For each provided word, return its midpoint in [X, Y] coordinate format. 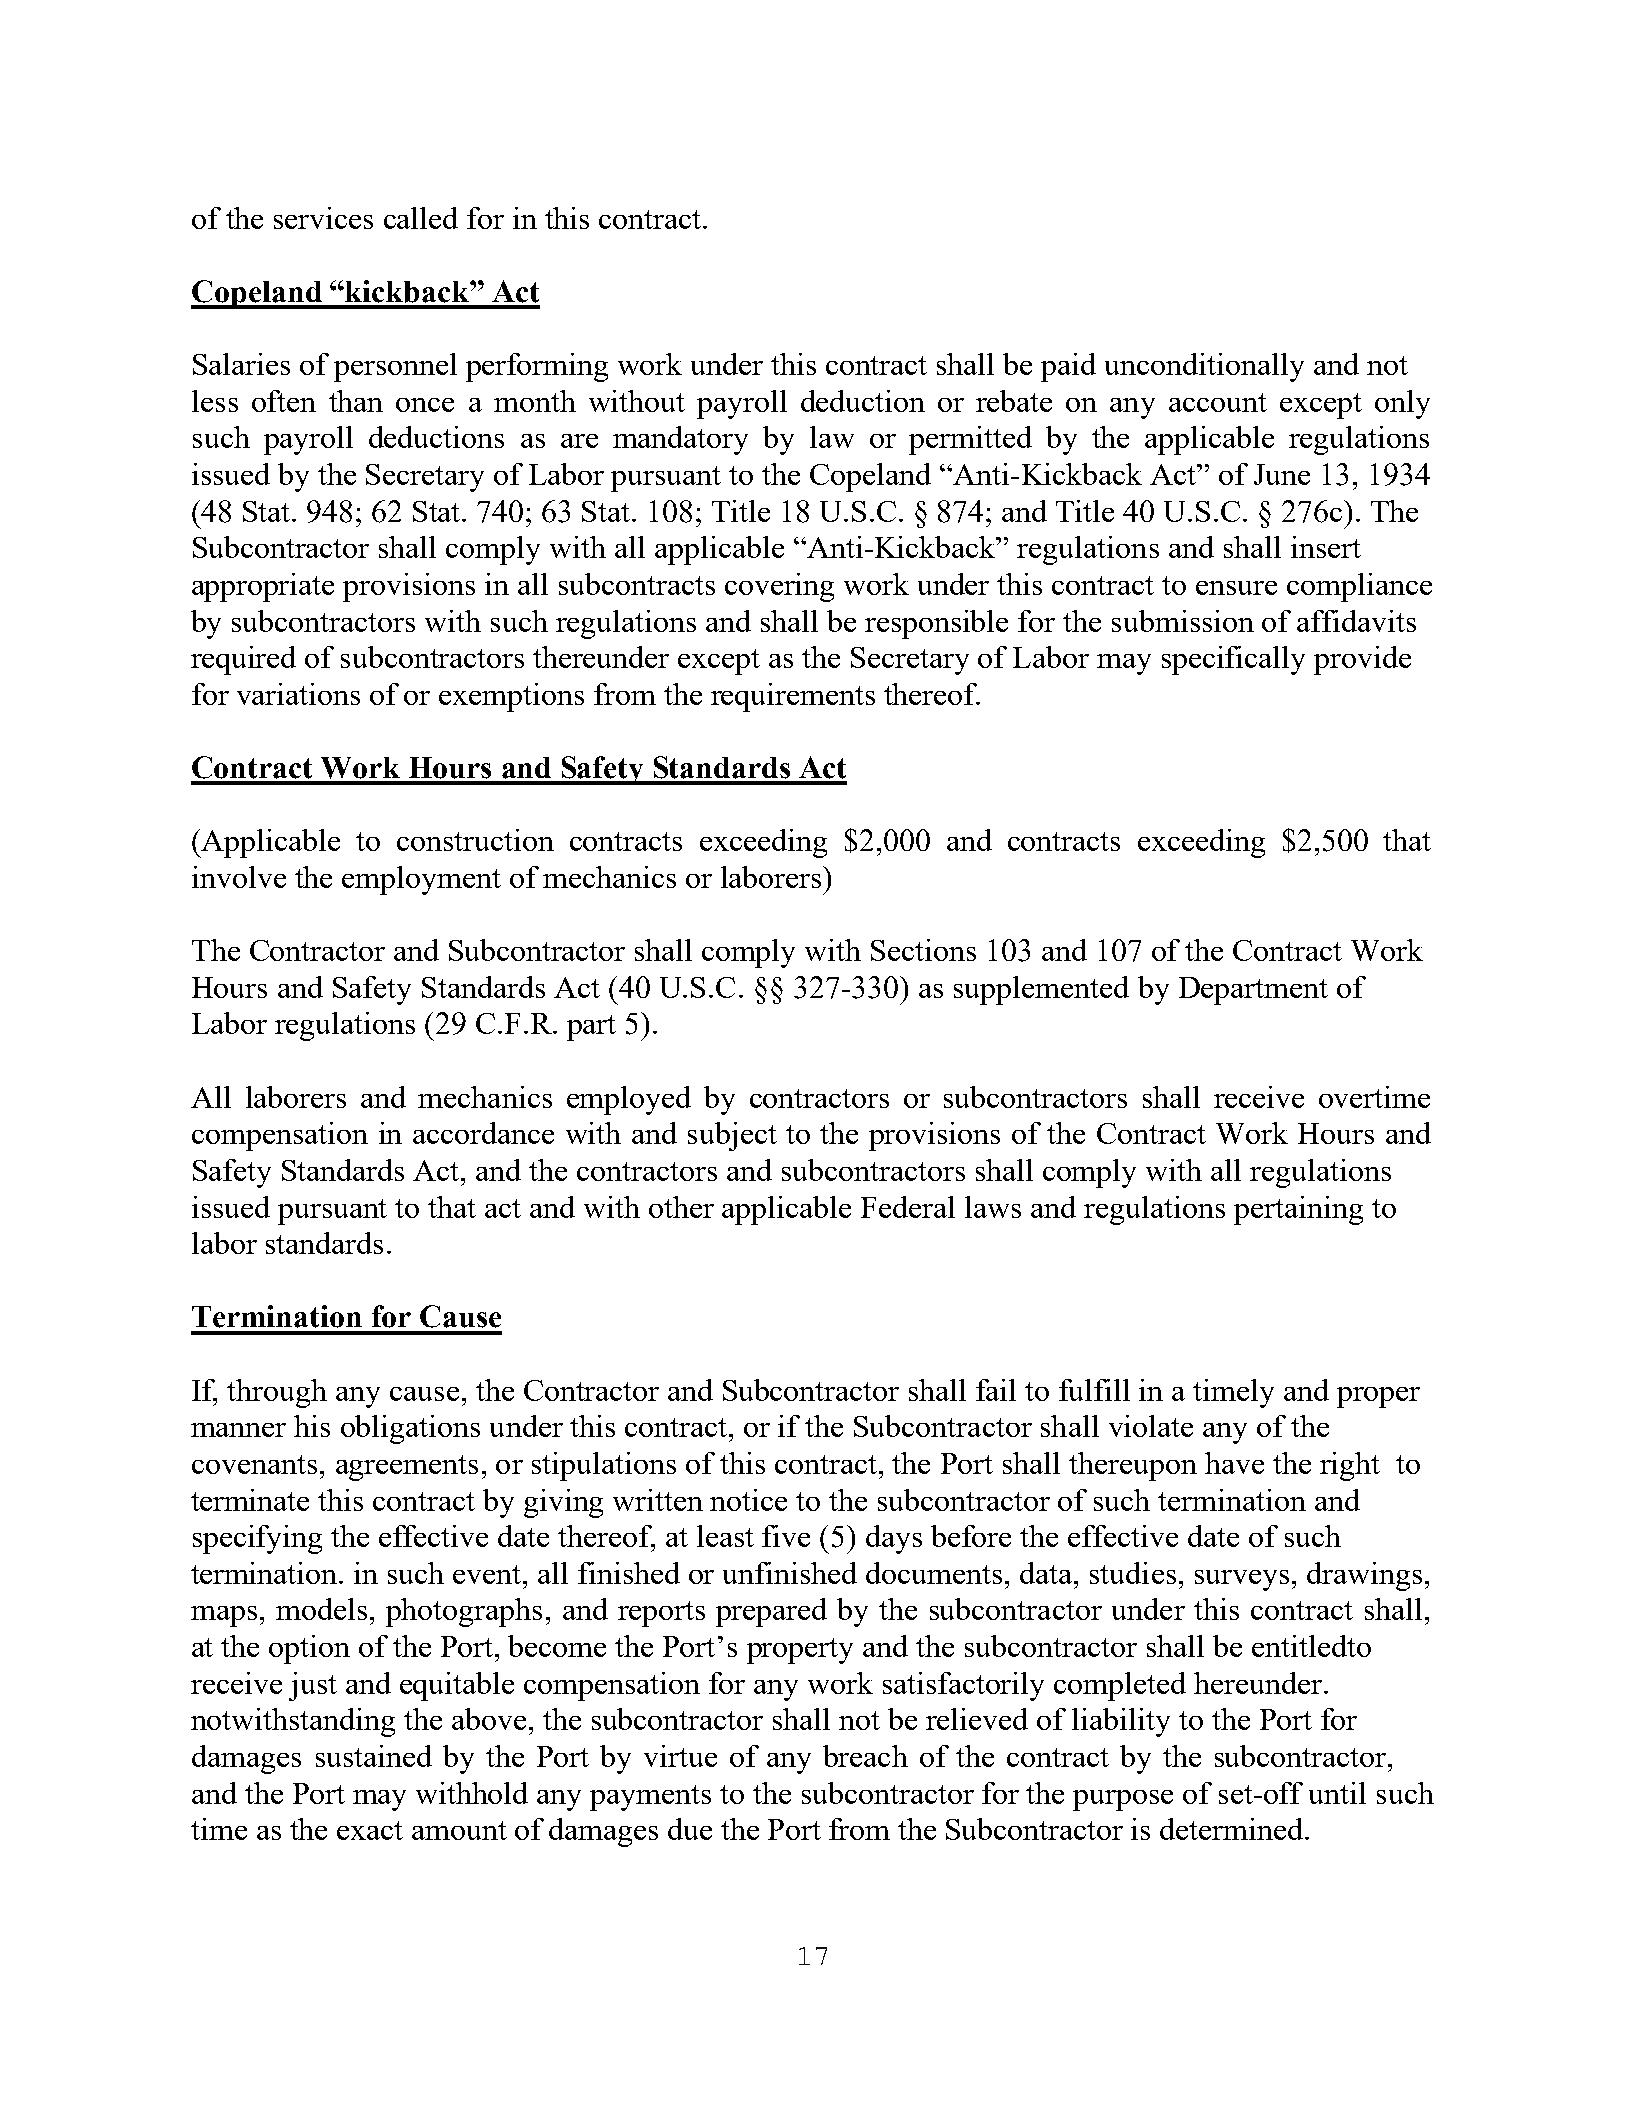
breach [865, 1756]
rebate [1014, 401]
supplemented [1041, 990]
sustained [374, 1756]
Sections [923, 950]
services [323, 218]
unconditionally [1204, 367]
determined [1231, 1829]
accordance [483, 1133]
